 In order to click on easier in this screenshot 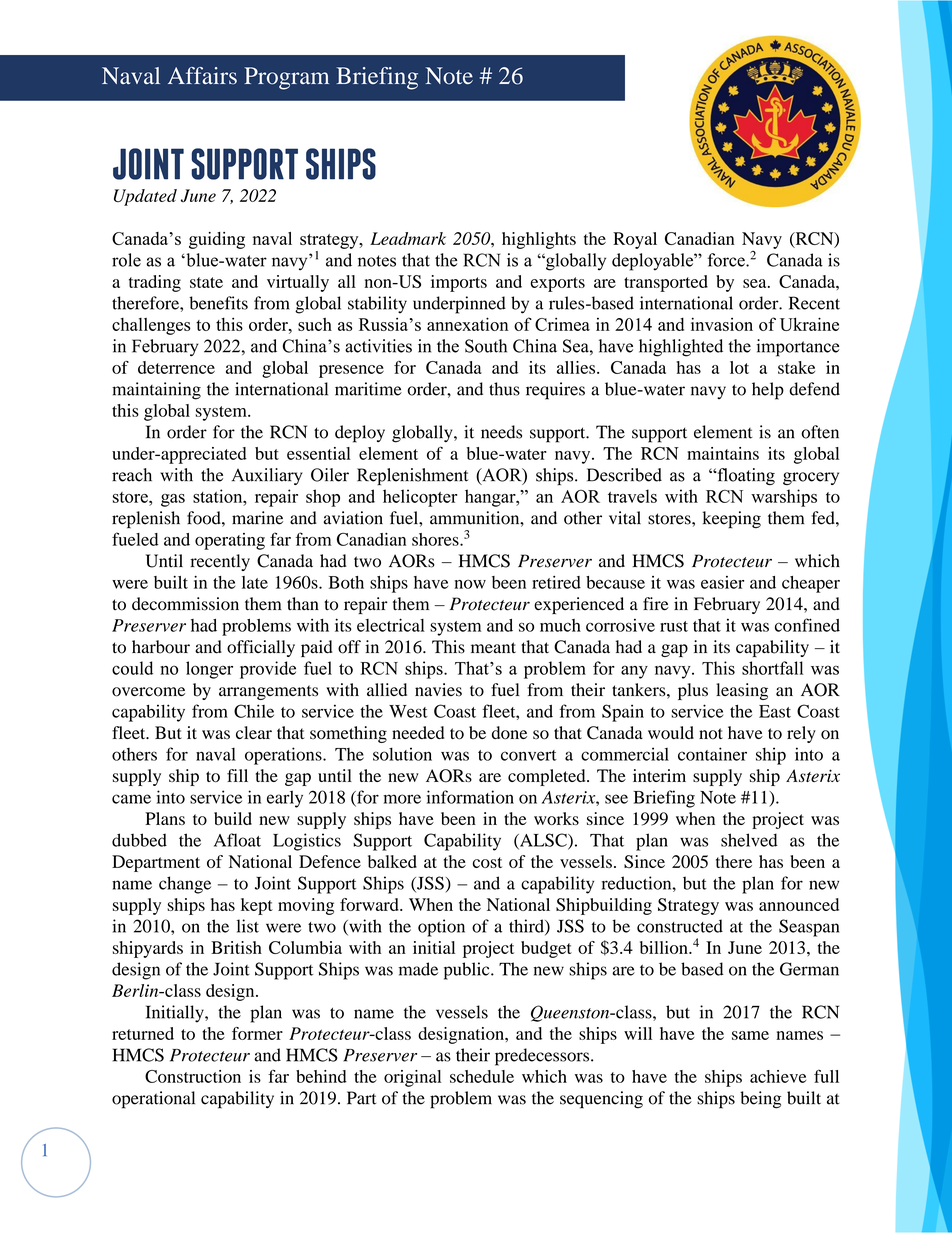, I will do `click(722, 582)`.
